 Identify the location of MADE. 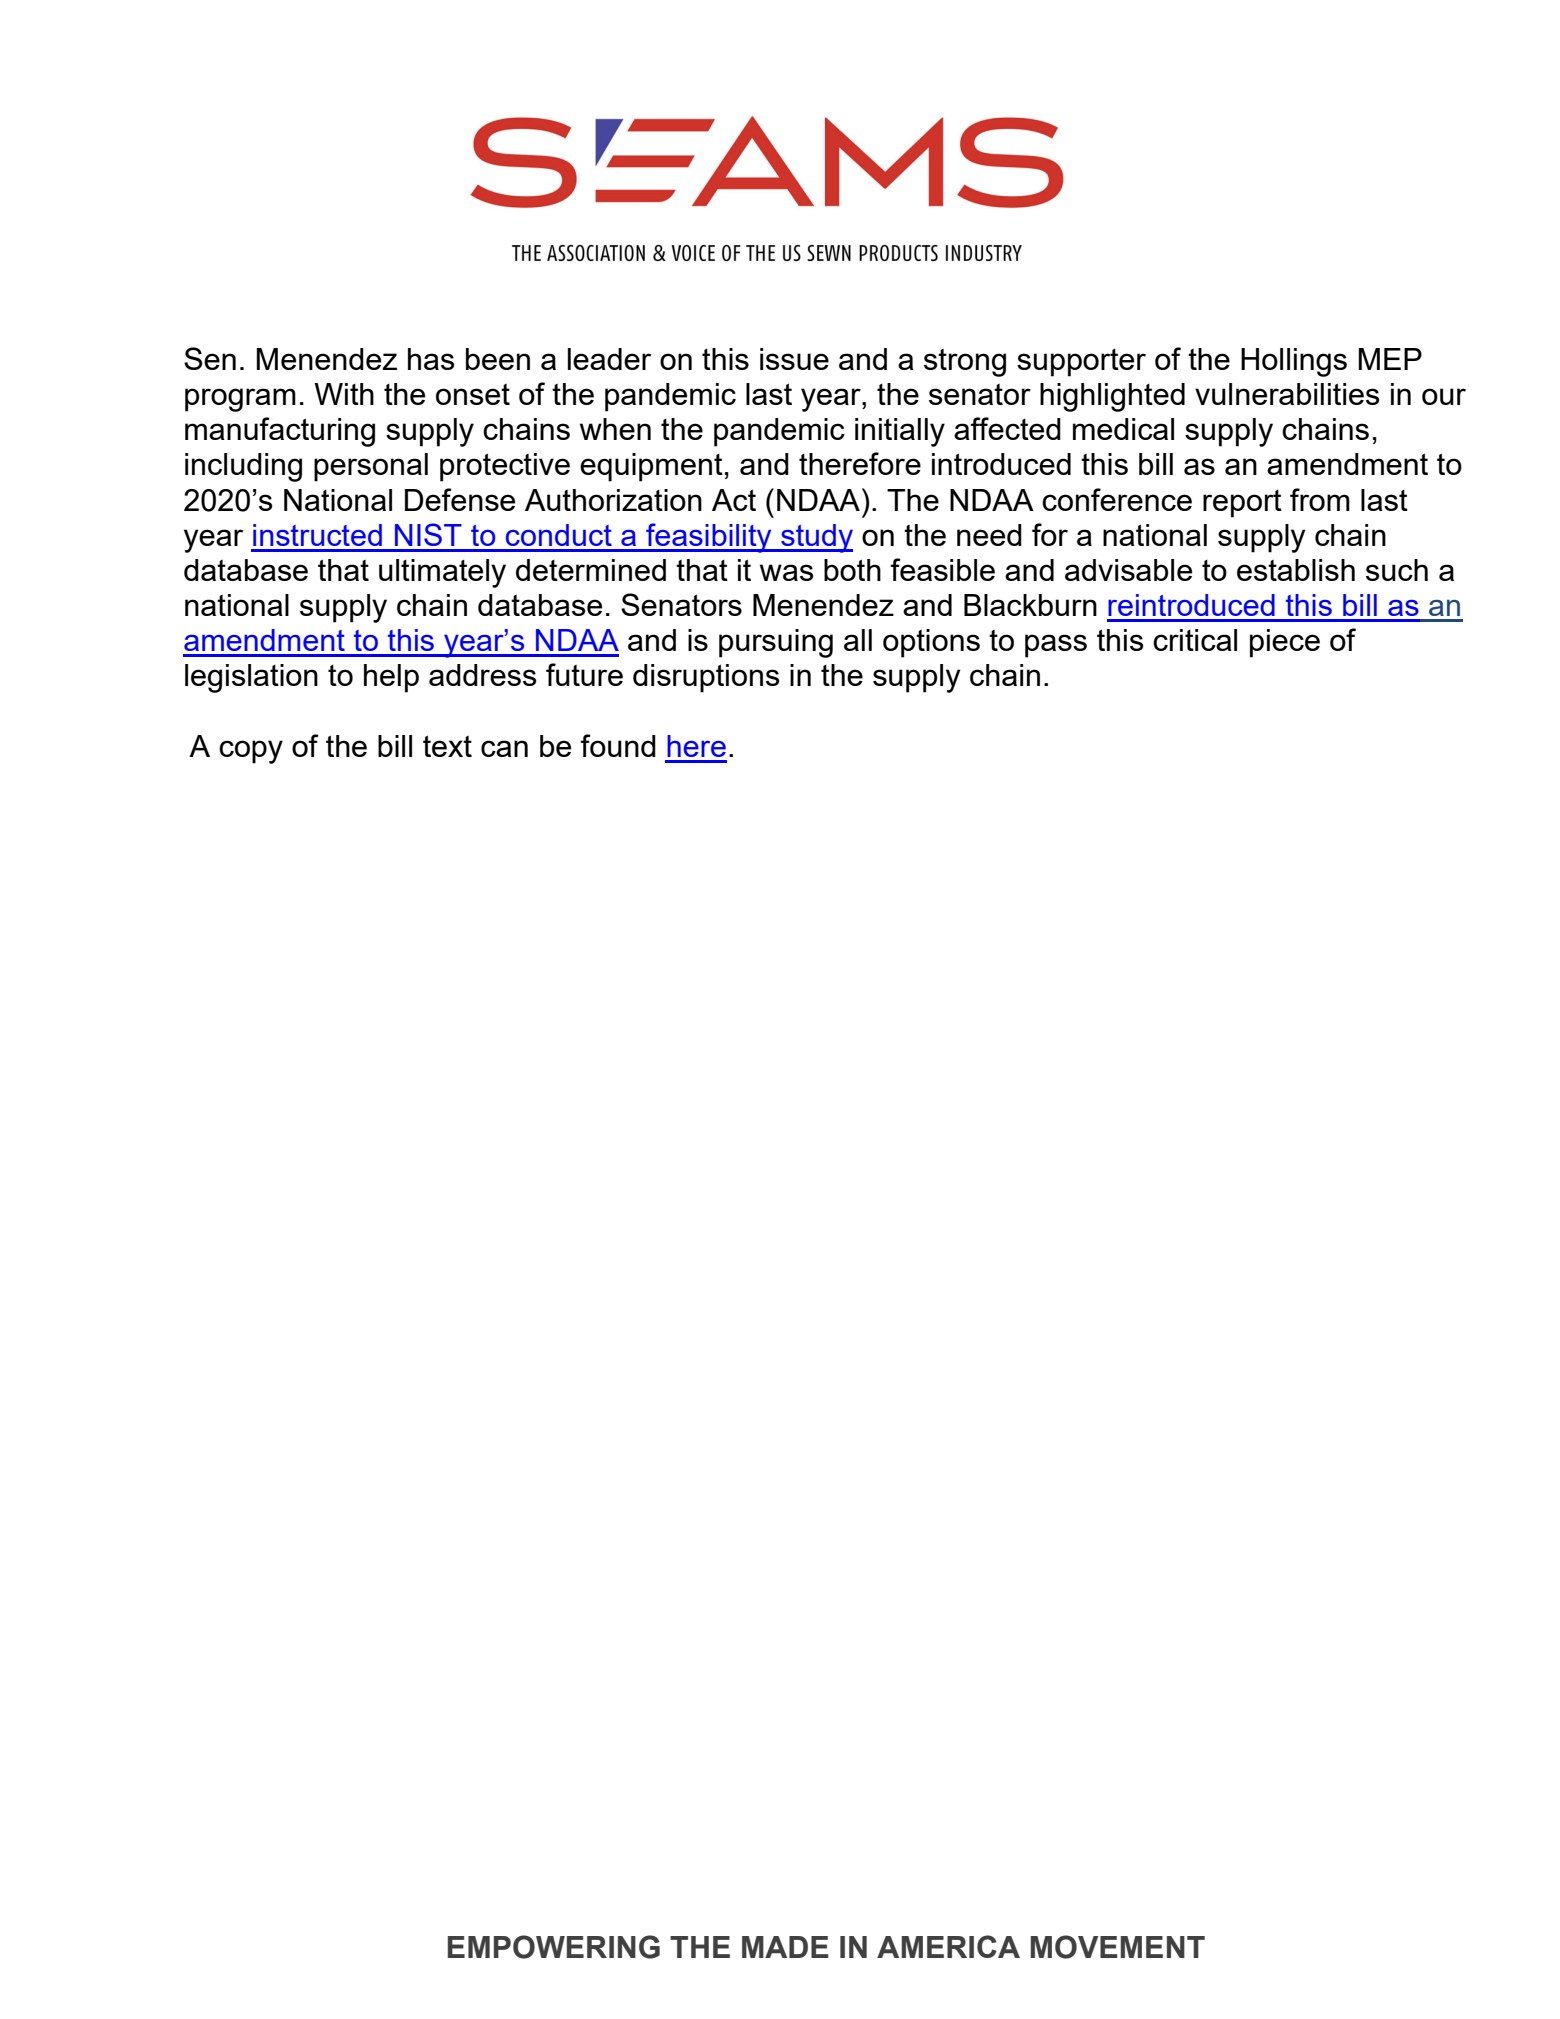
(785, 1947).
